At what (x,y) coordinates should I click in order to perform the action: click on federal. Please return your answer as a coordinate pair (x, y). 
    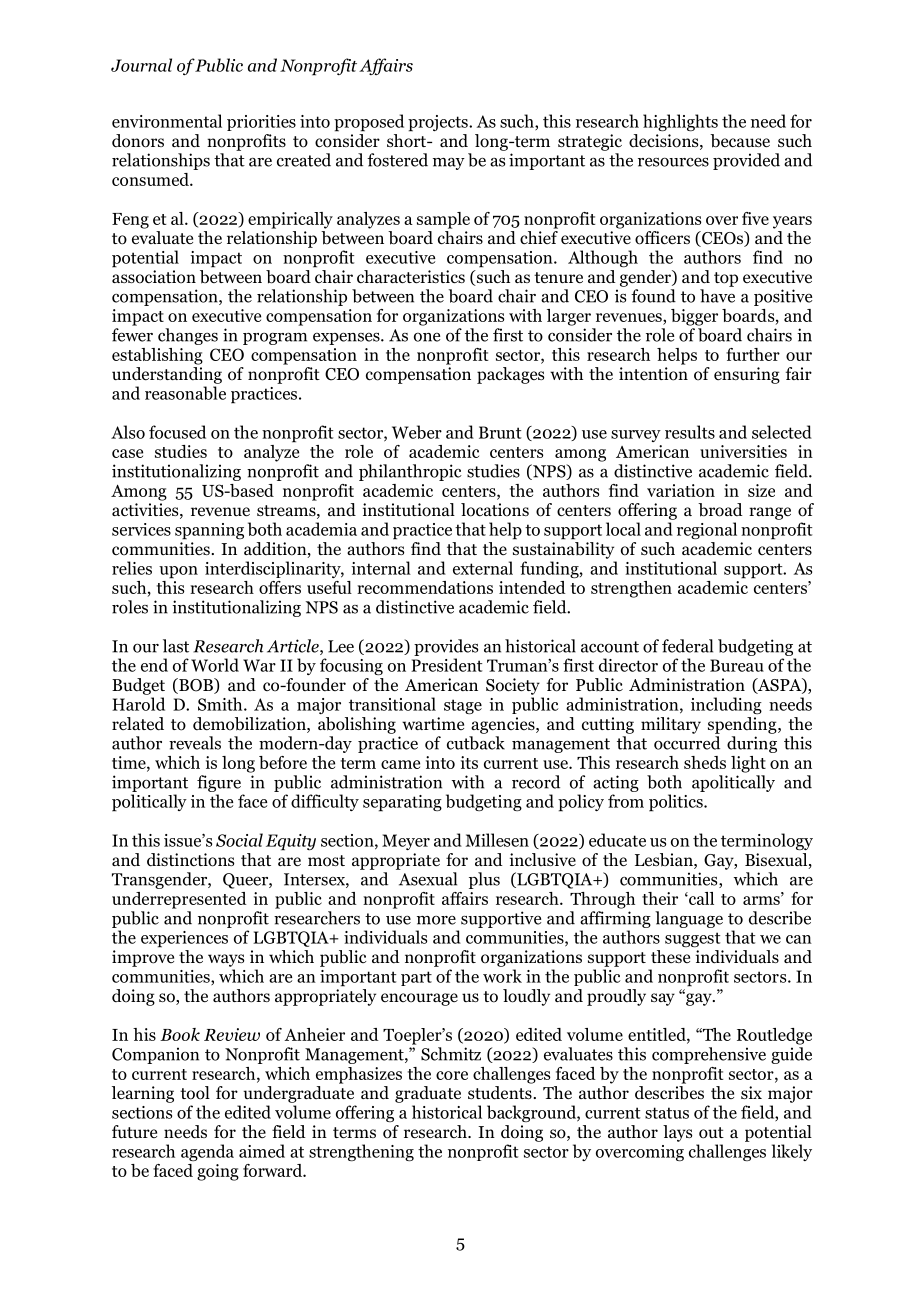
    Looking at the image, I should click on (687, 646).
